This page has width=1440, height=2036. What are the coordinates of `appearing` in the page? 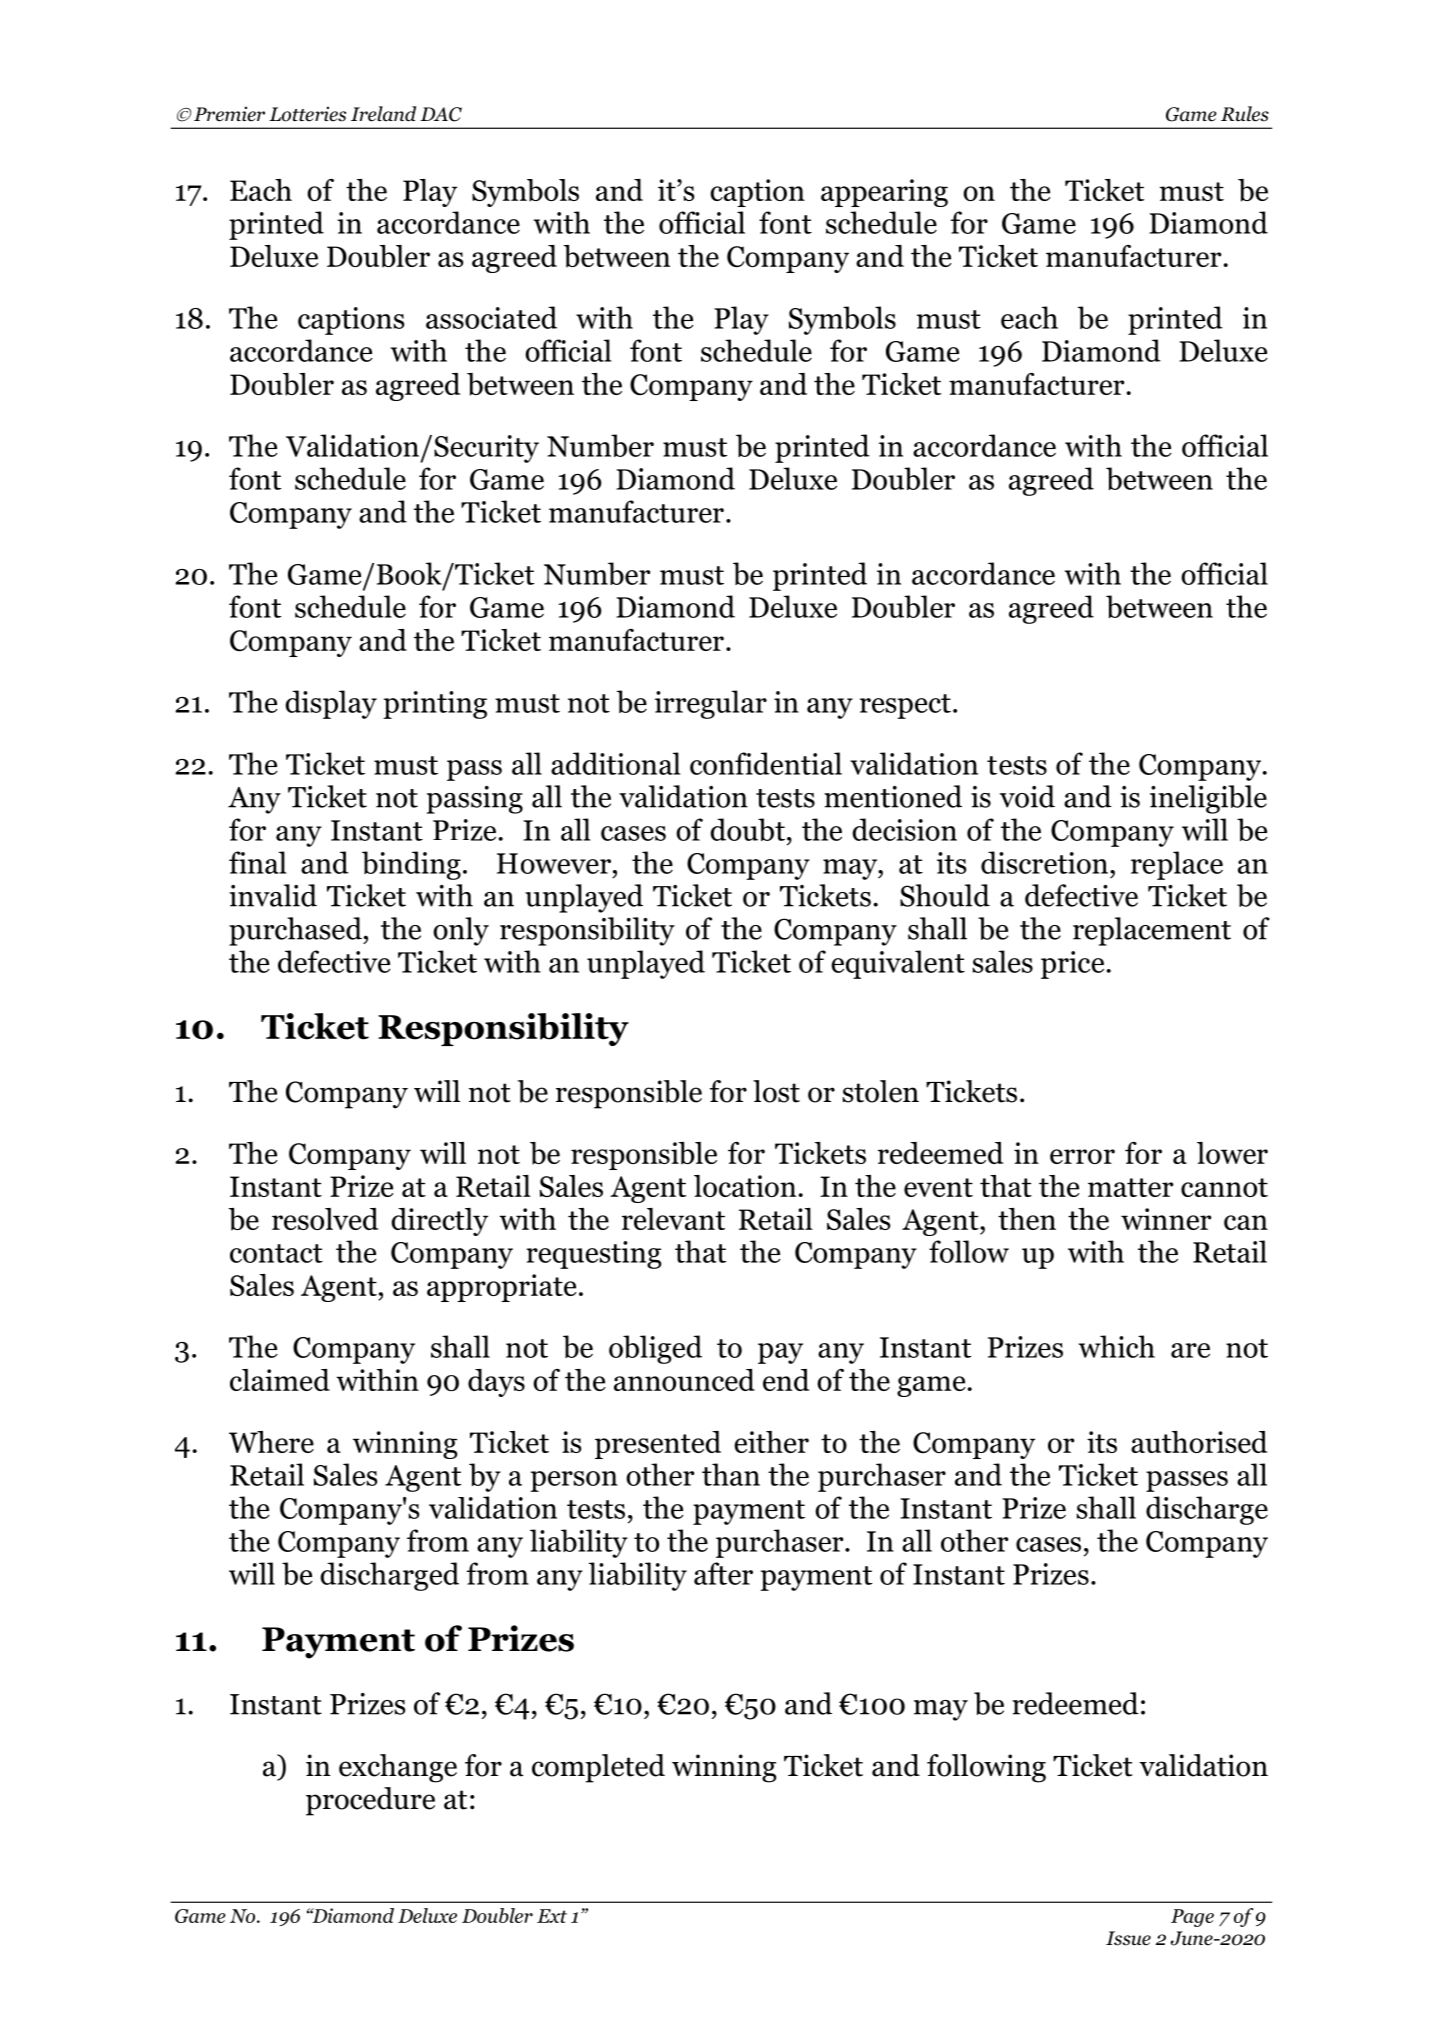 It's located at (884, 193).
